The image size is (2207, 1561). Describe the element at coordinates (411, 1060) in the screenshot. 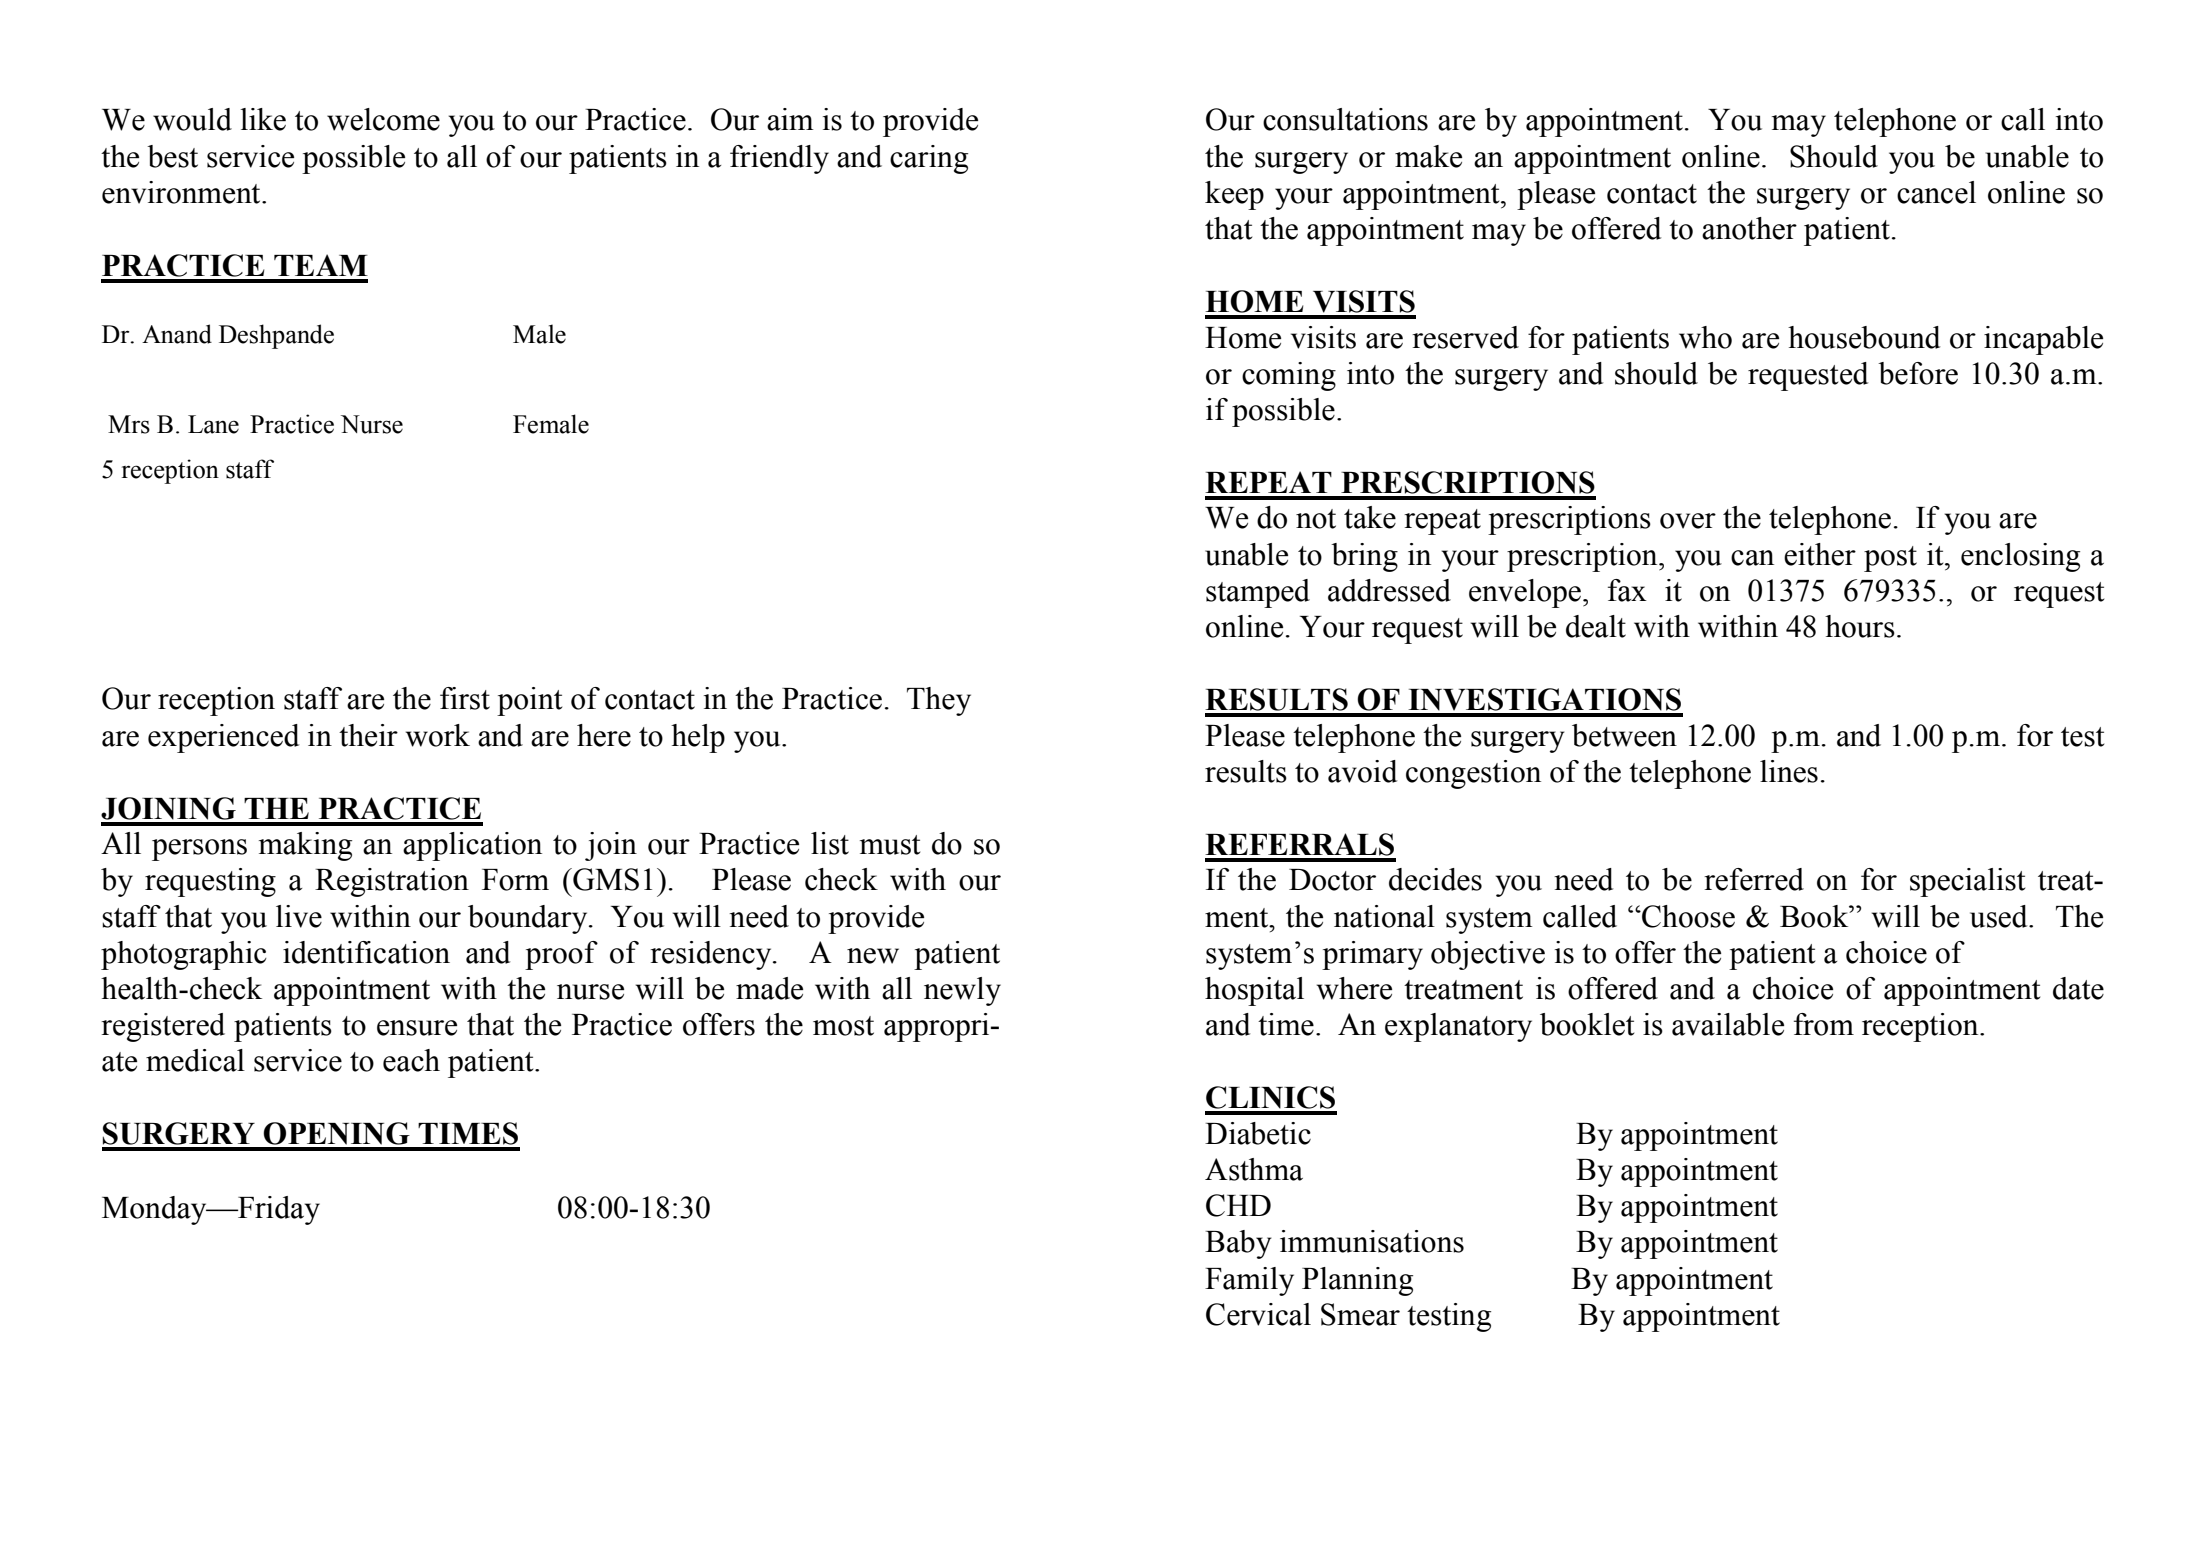

I see `each` at that location.
